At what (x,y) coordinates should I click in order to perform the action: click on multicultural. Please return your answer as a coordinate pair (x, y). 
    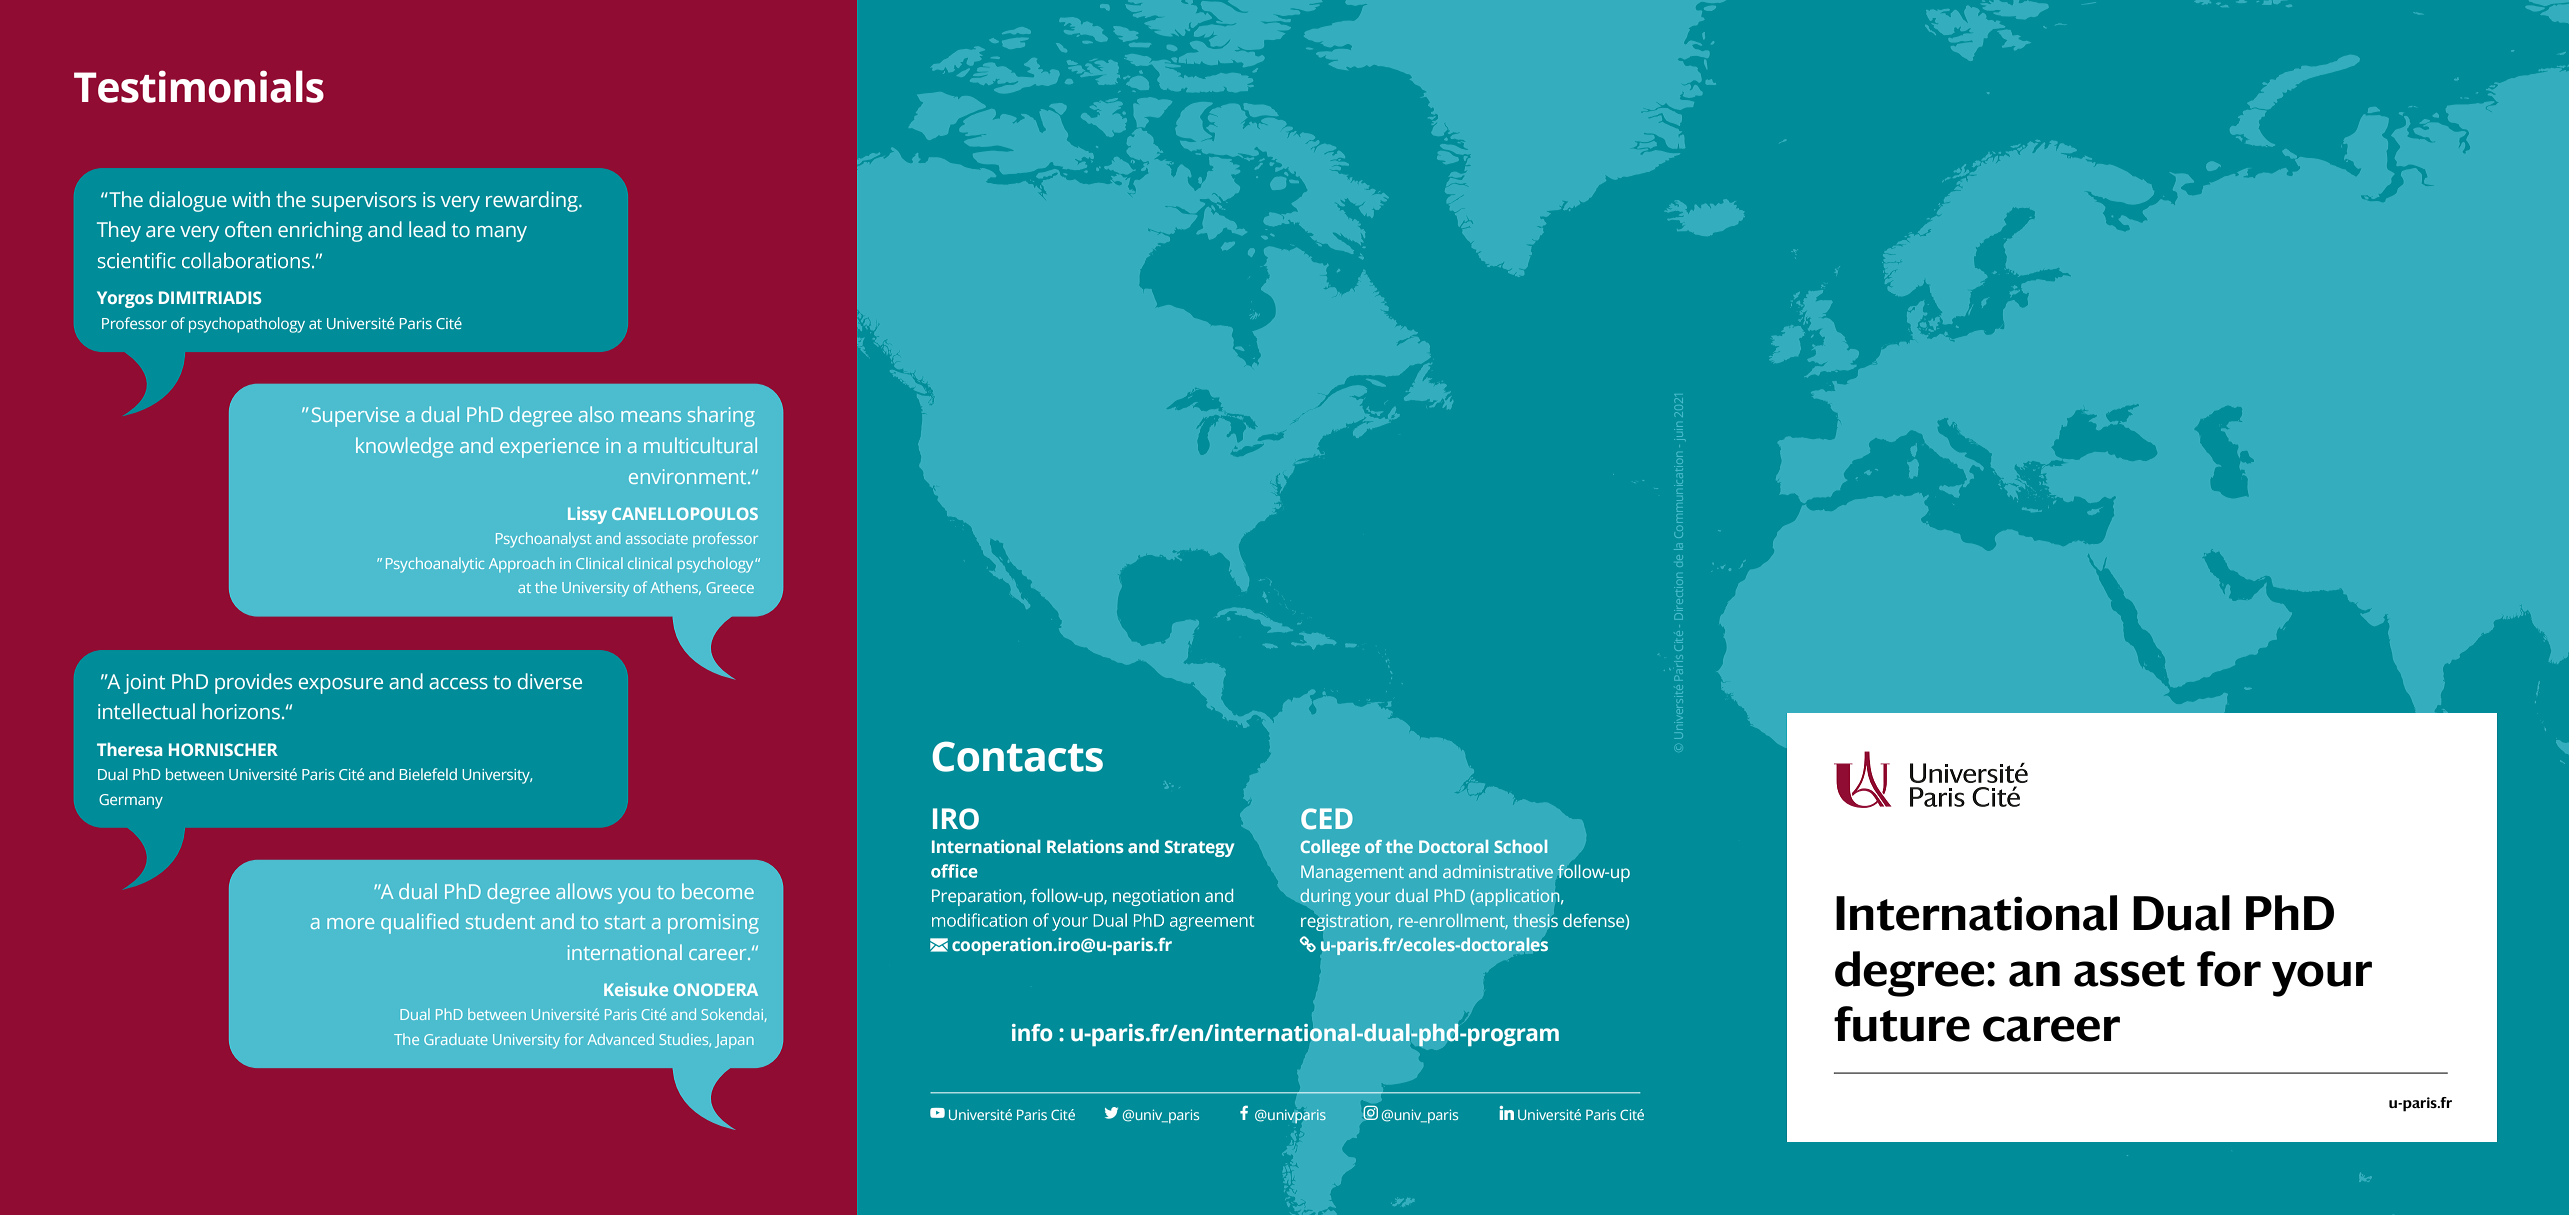
    Looking at the image, I should click on (700, 445).
